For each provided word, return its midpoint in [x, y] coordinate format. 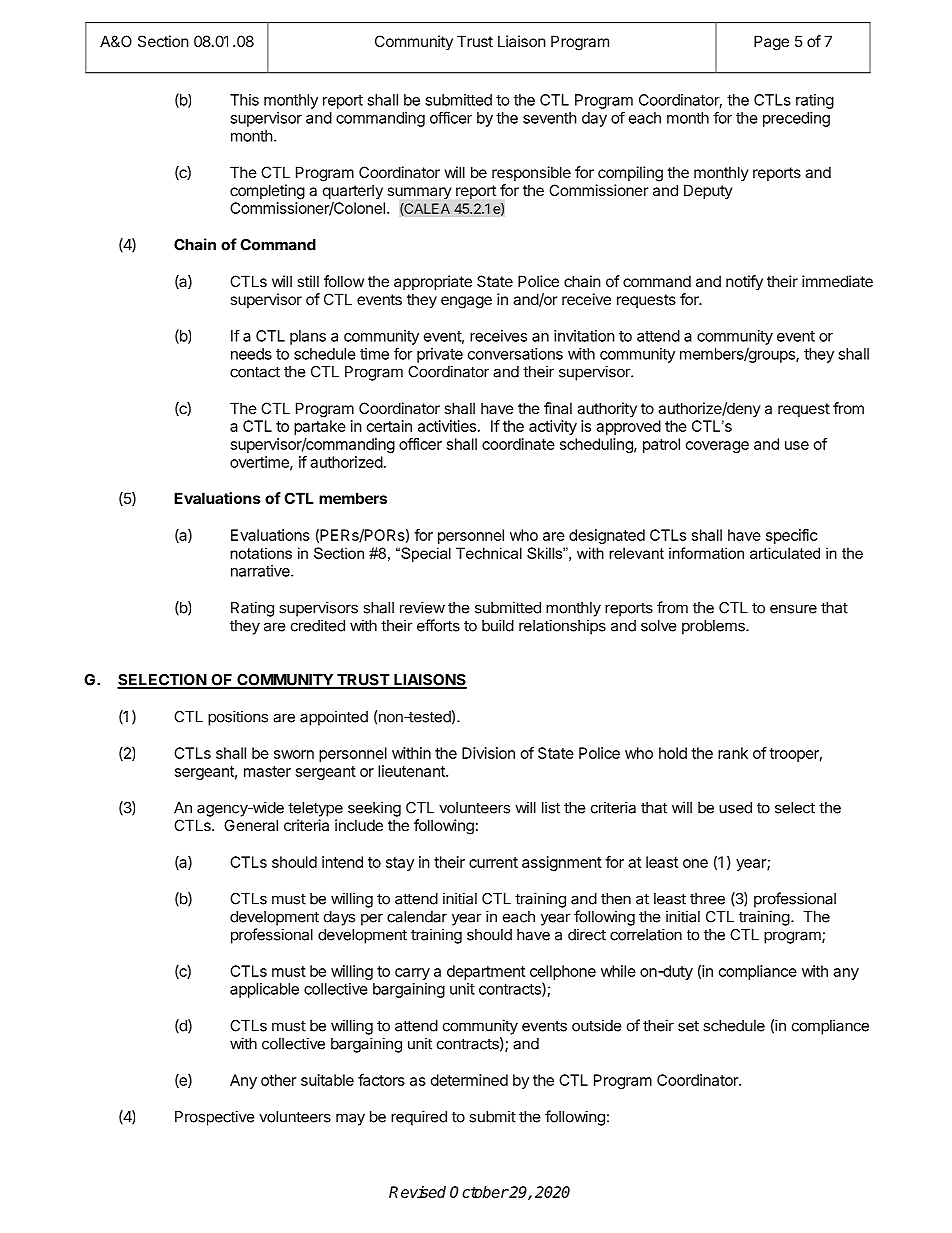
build [498, 625]
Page [771, 43]
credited [318, 625]
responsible [531, 173]
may [350, 1119]
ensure [793, 609]
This [244, 100]
